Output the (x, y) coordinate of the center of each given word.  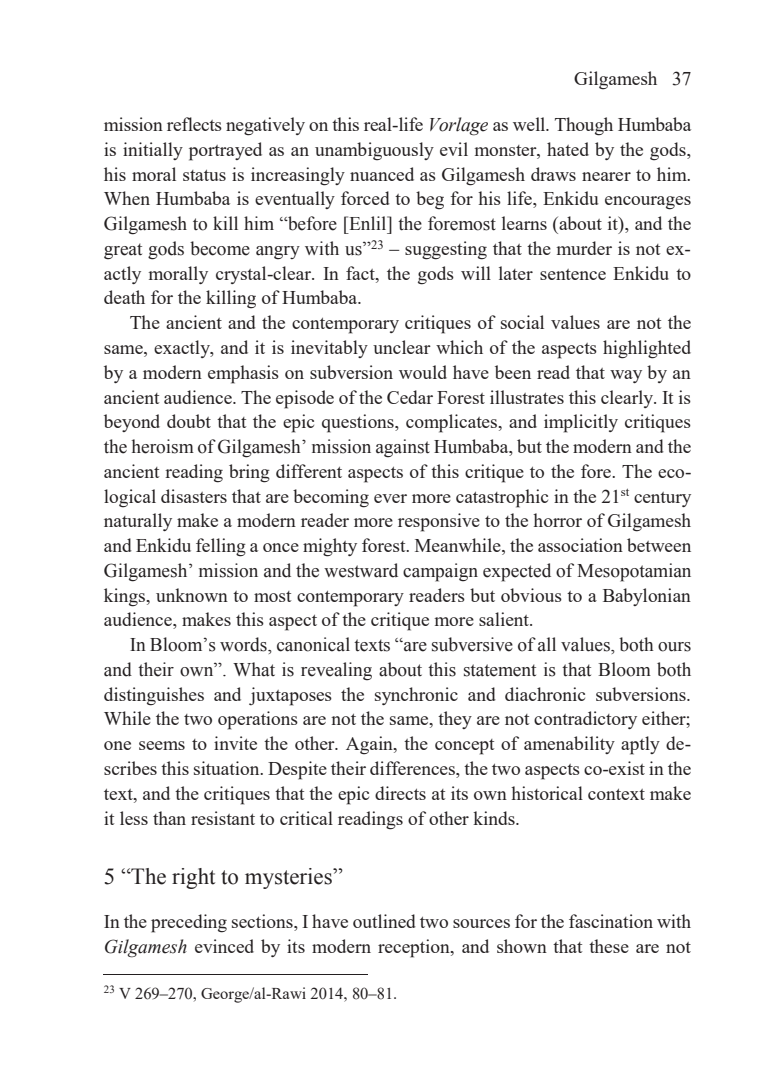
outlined (384, 921)
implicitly (581, 423)
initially (153, 151)
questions (359, 423)
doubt (189, 421)
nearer (606, 176)
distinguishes (154, 696)
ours (674, 647)
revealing (336, 671)
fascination (611, 921)
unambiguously (374, 151)
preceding (189, 923)
